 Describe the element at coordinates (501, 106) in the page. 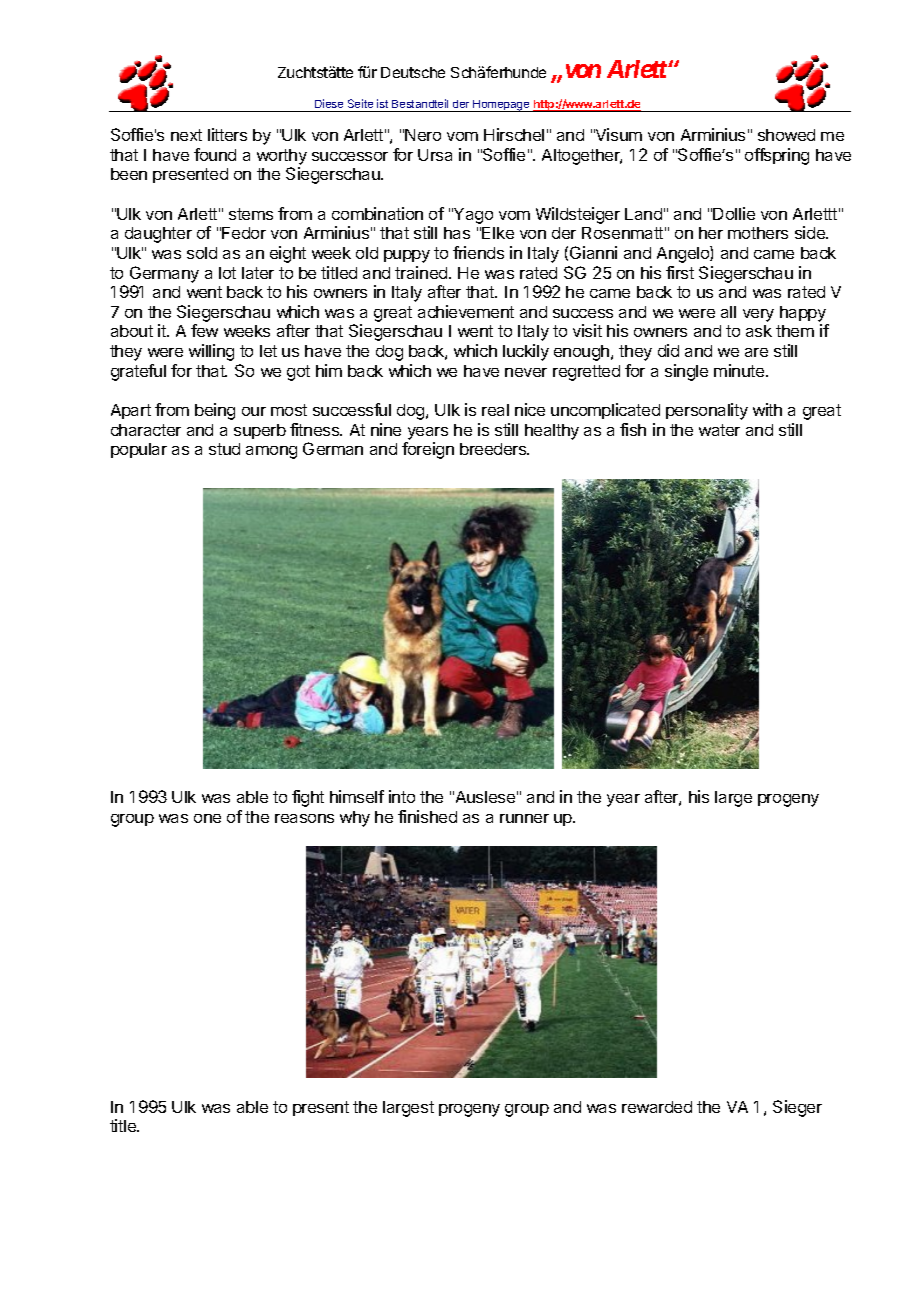

I see `Homepage` at that location.
